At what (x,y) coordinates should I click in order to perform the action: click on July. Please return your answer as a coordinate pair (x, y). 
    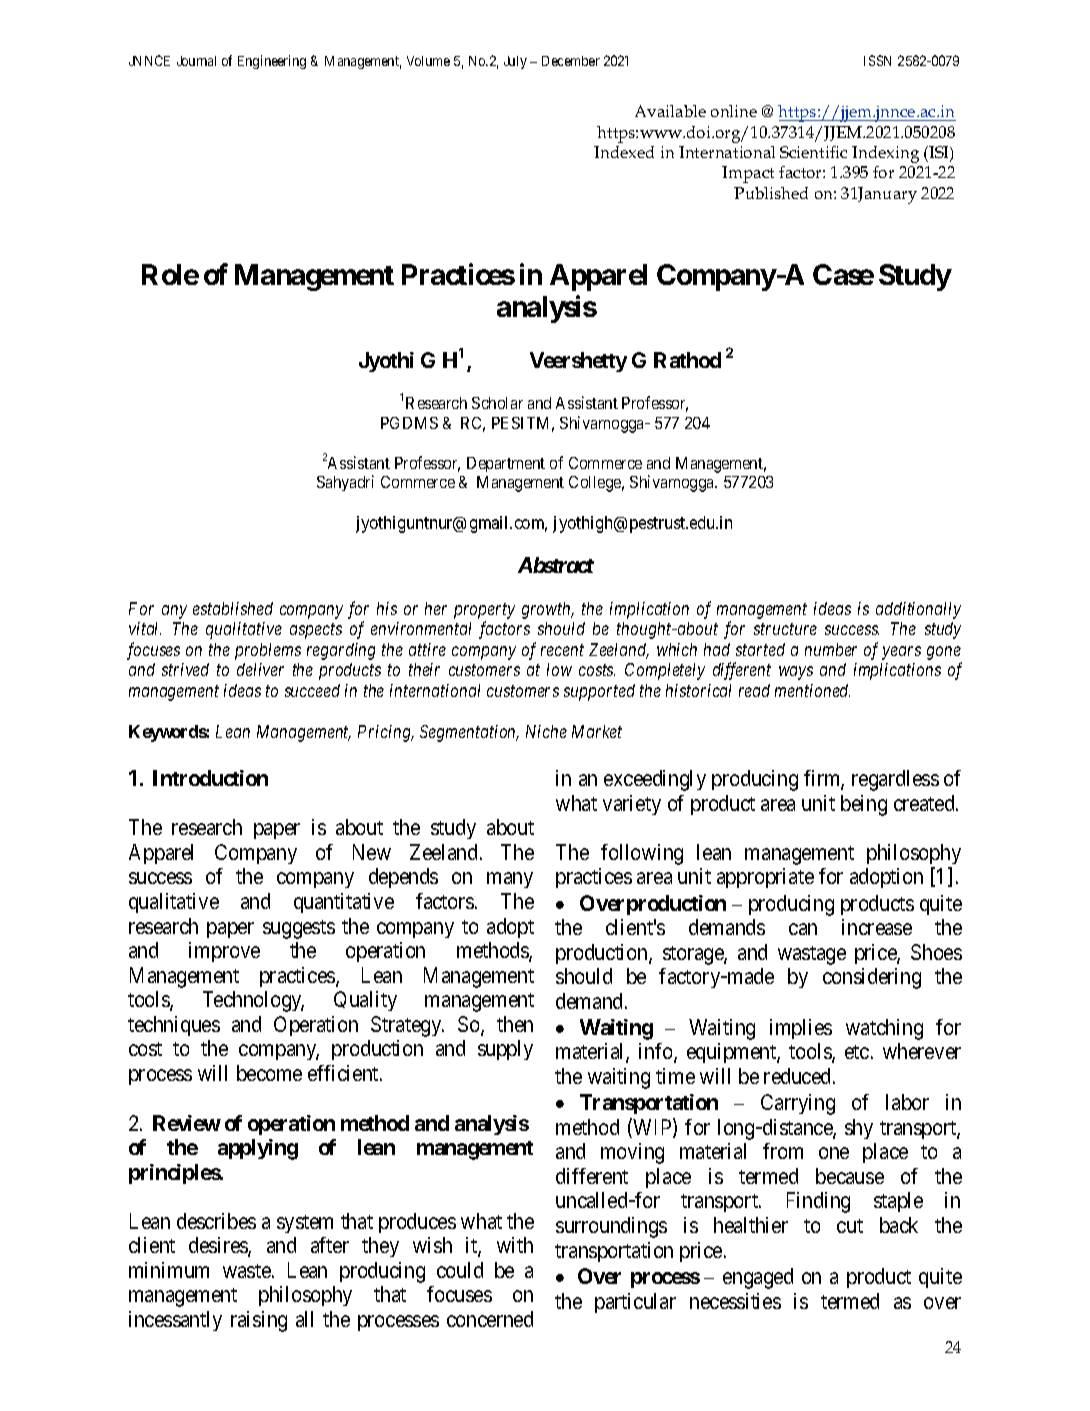
    Looking at the image, I should click on (515, 62).
